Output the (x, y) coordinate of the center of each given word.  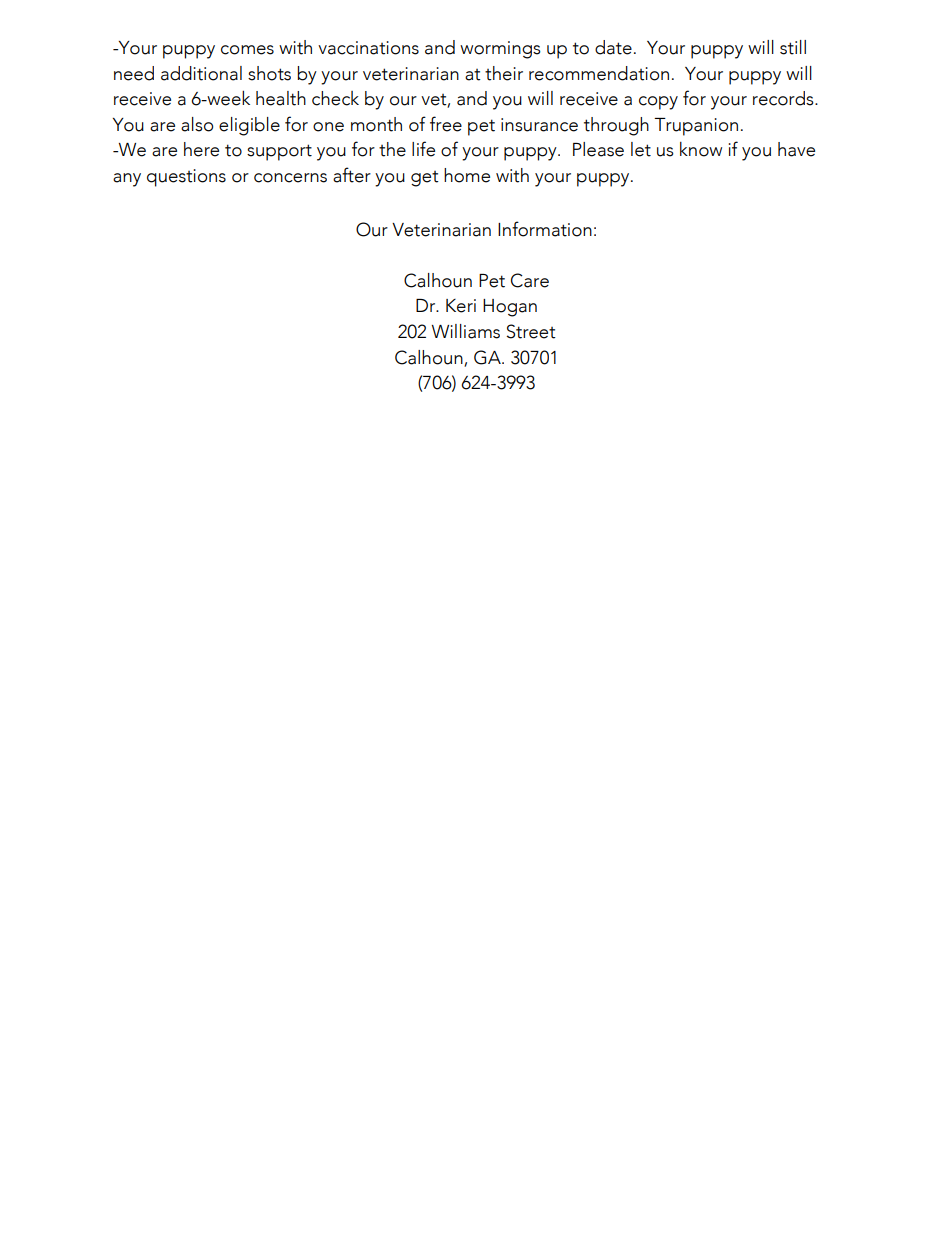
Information (545, 229)
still (793, 47)
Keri (461, 306)
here (201, 149)
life (423, 149)
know (701, 149)
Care (530, 280)
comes (247, 50)
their (504, 73)
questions (186, 178)
